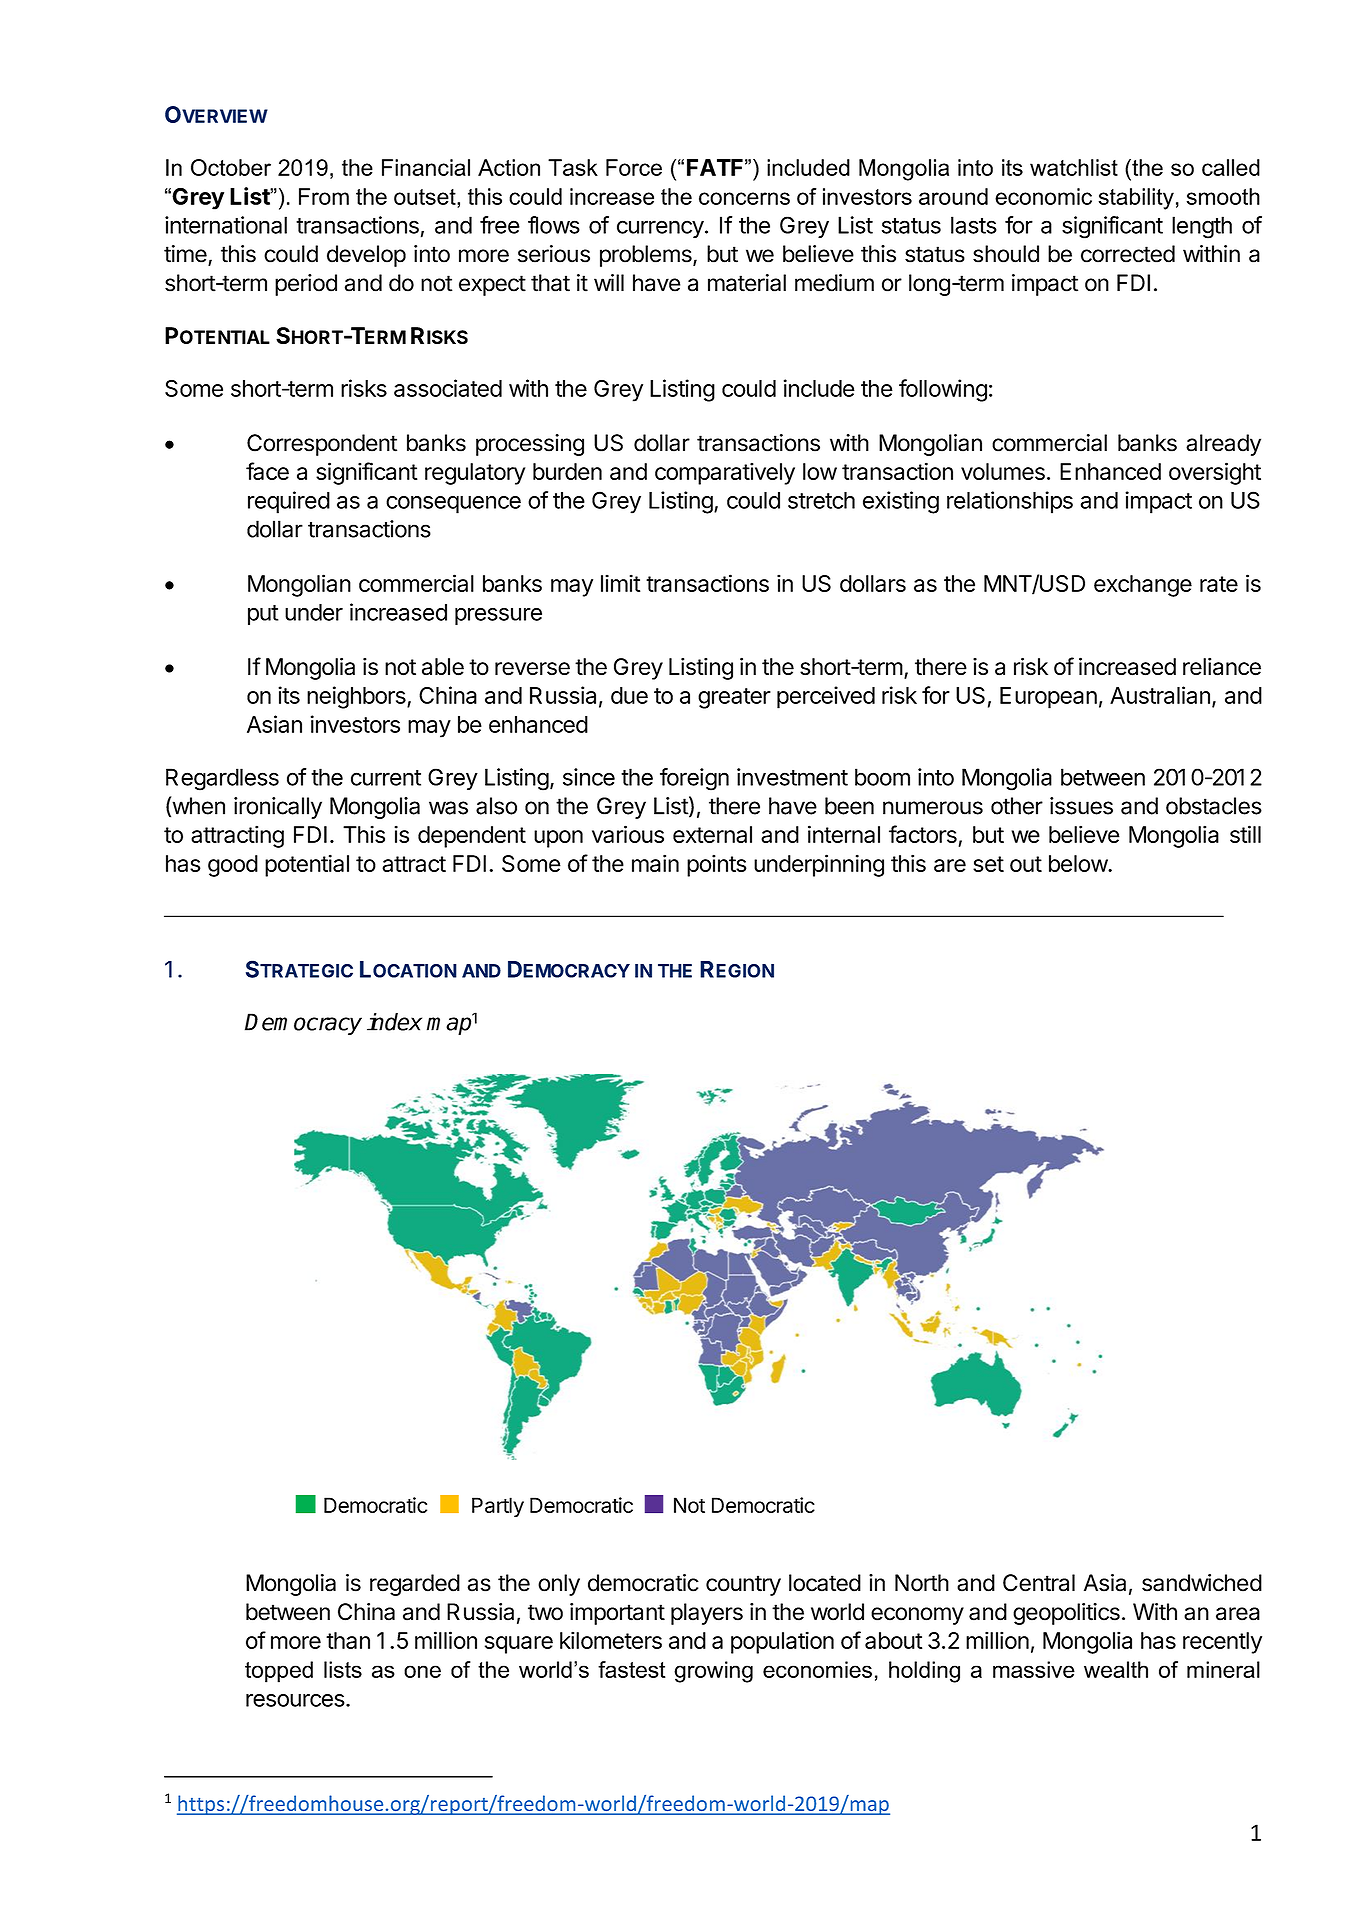 The height and width of the document is (1919, 1357). Describe the element at coordinates (1143, 586) in the document. I see `exchange` at that location.
